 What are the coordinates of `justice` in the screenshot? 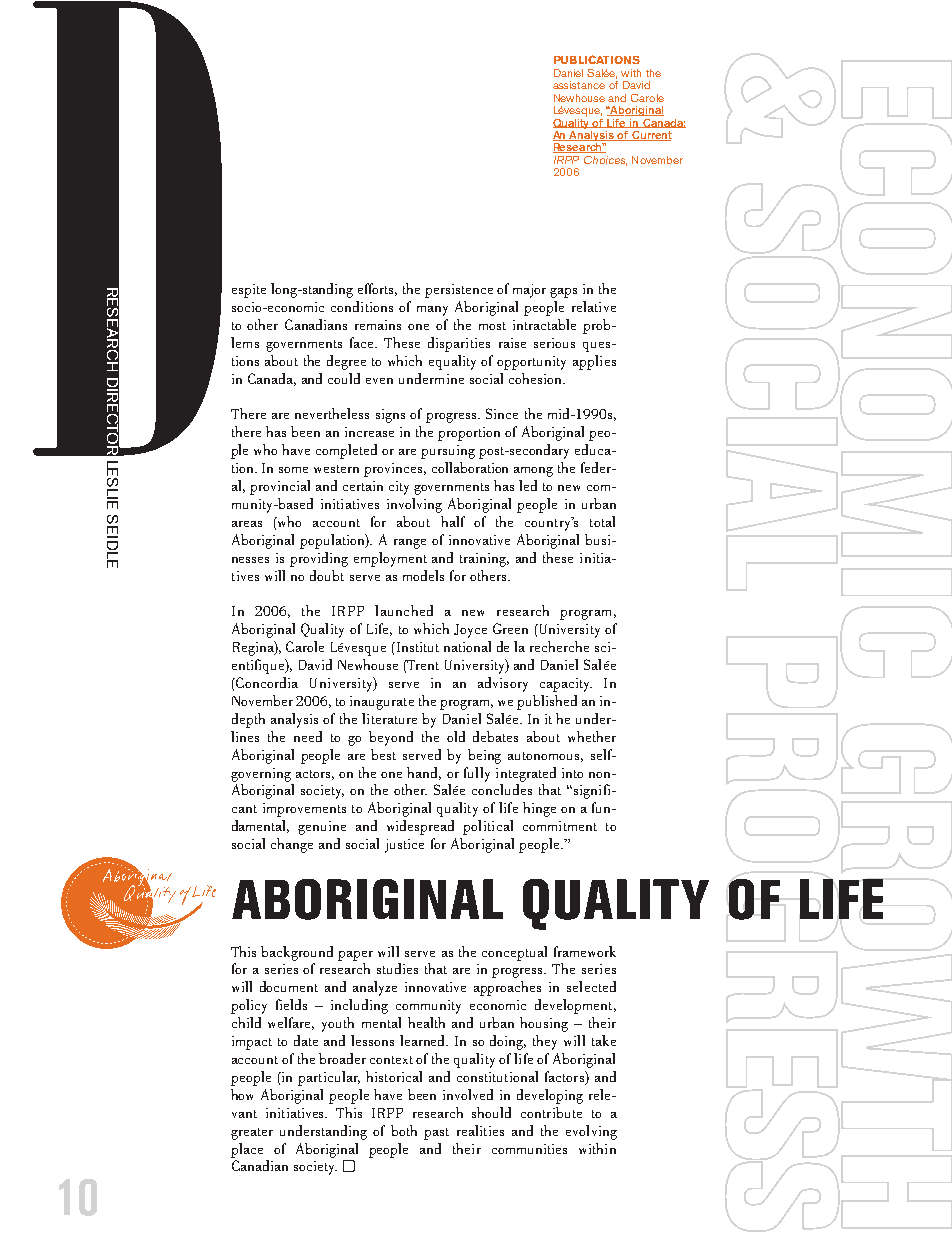 It's located at (404, 846).
